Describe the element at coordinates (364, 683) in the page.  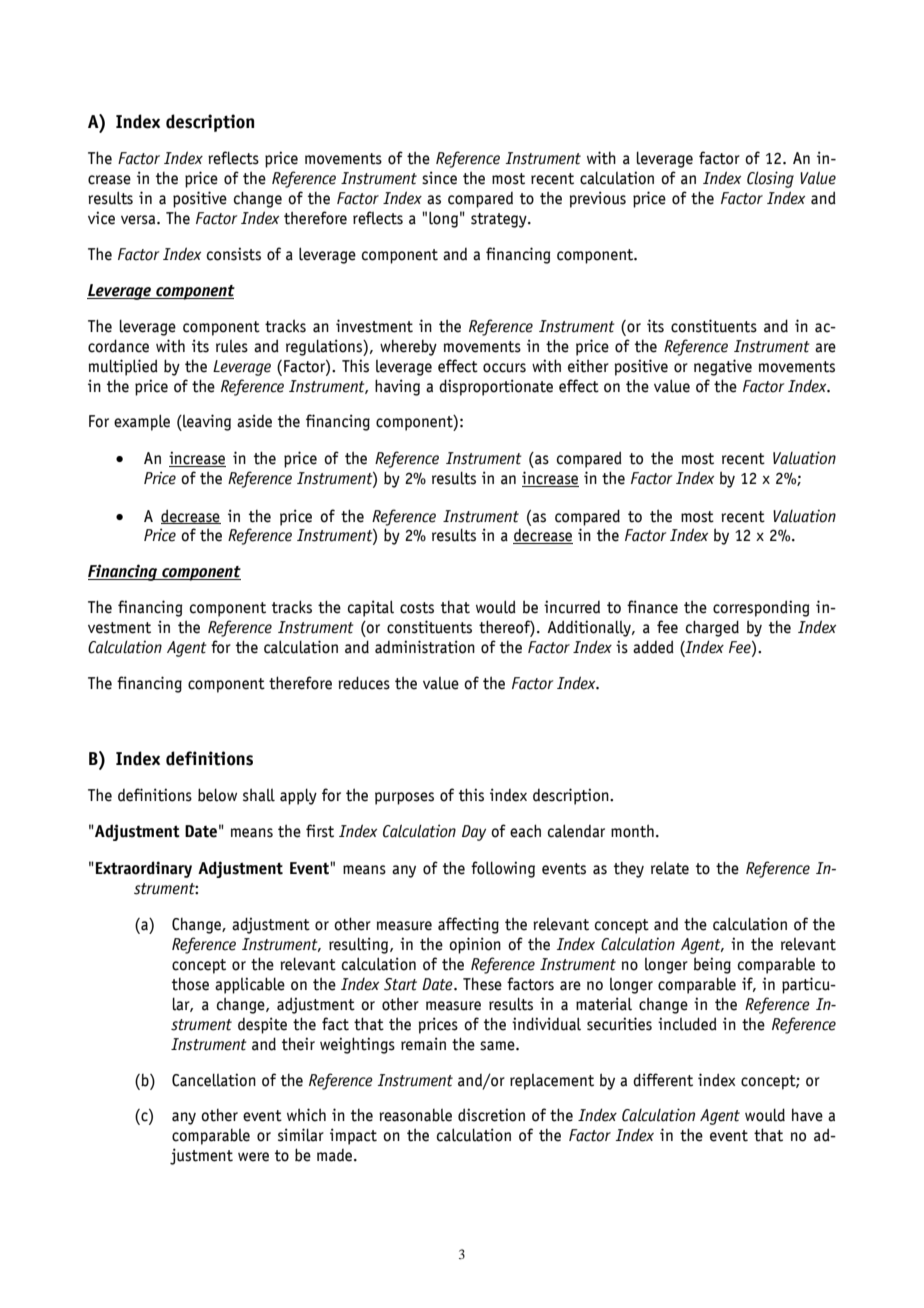
I see `reduces` at that location.
